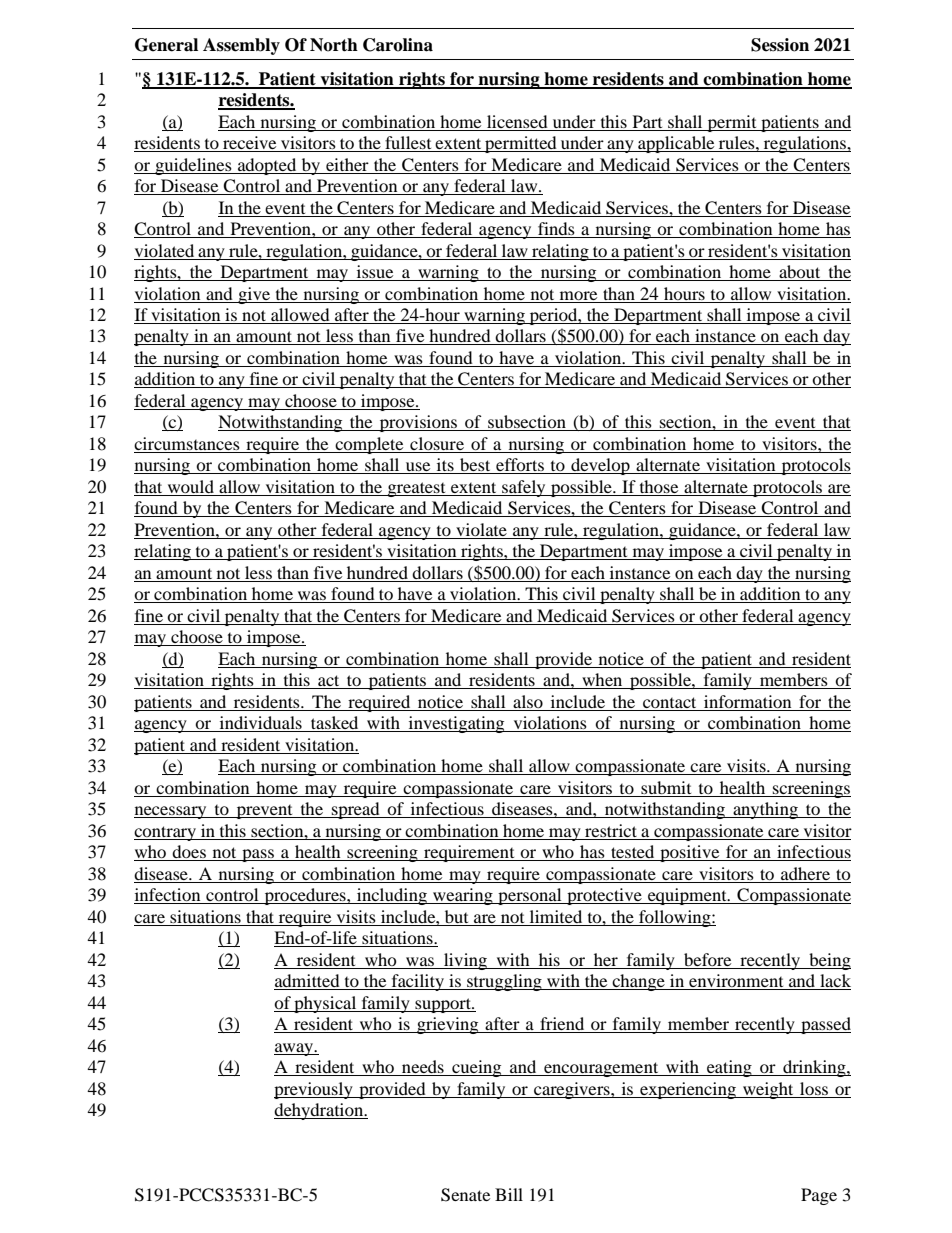  Describe the element at coordinates (659, 488) in the image. I see `those` at that location.
